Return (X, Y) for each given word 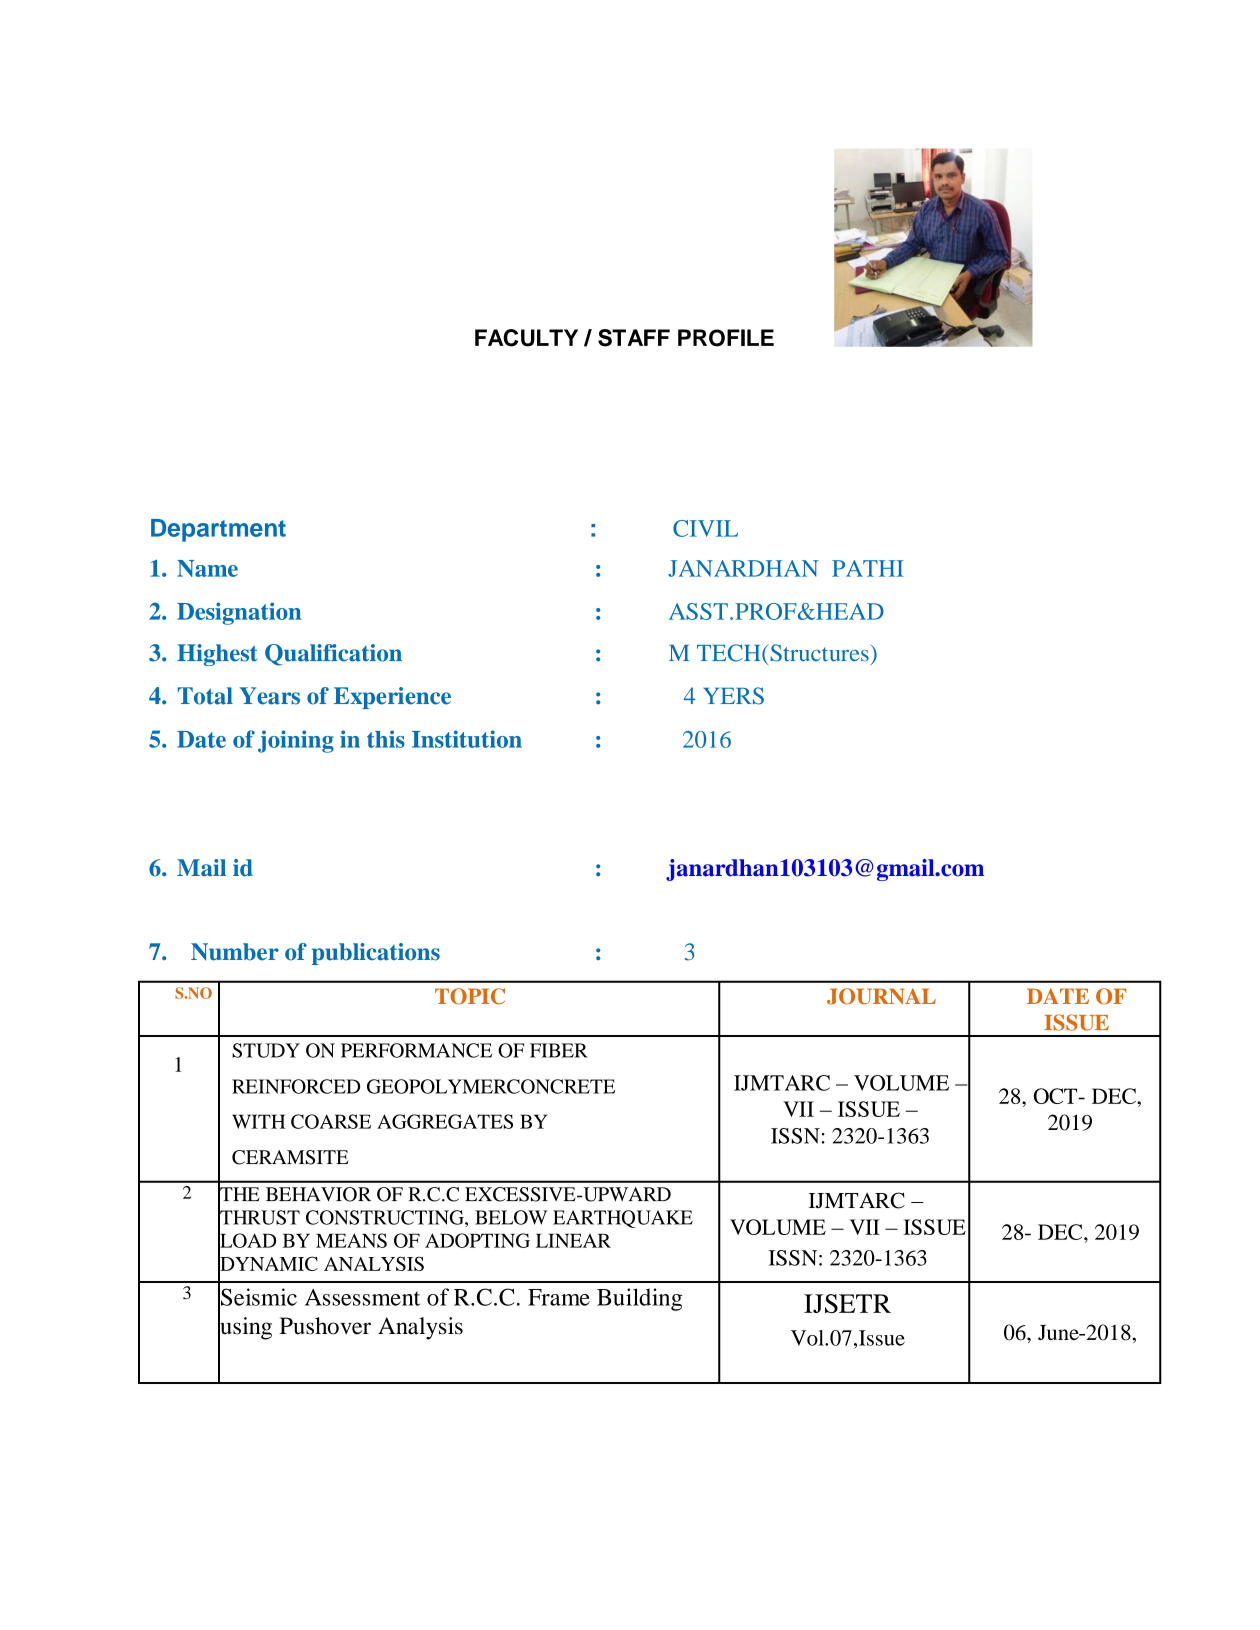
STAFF (634, 338)
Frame (559, 1297)
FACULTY (526, 338)
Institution (467, 739)
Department (218, 530)
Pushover (325, 1326)
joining (296, 741)
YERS (733, 696)
